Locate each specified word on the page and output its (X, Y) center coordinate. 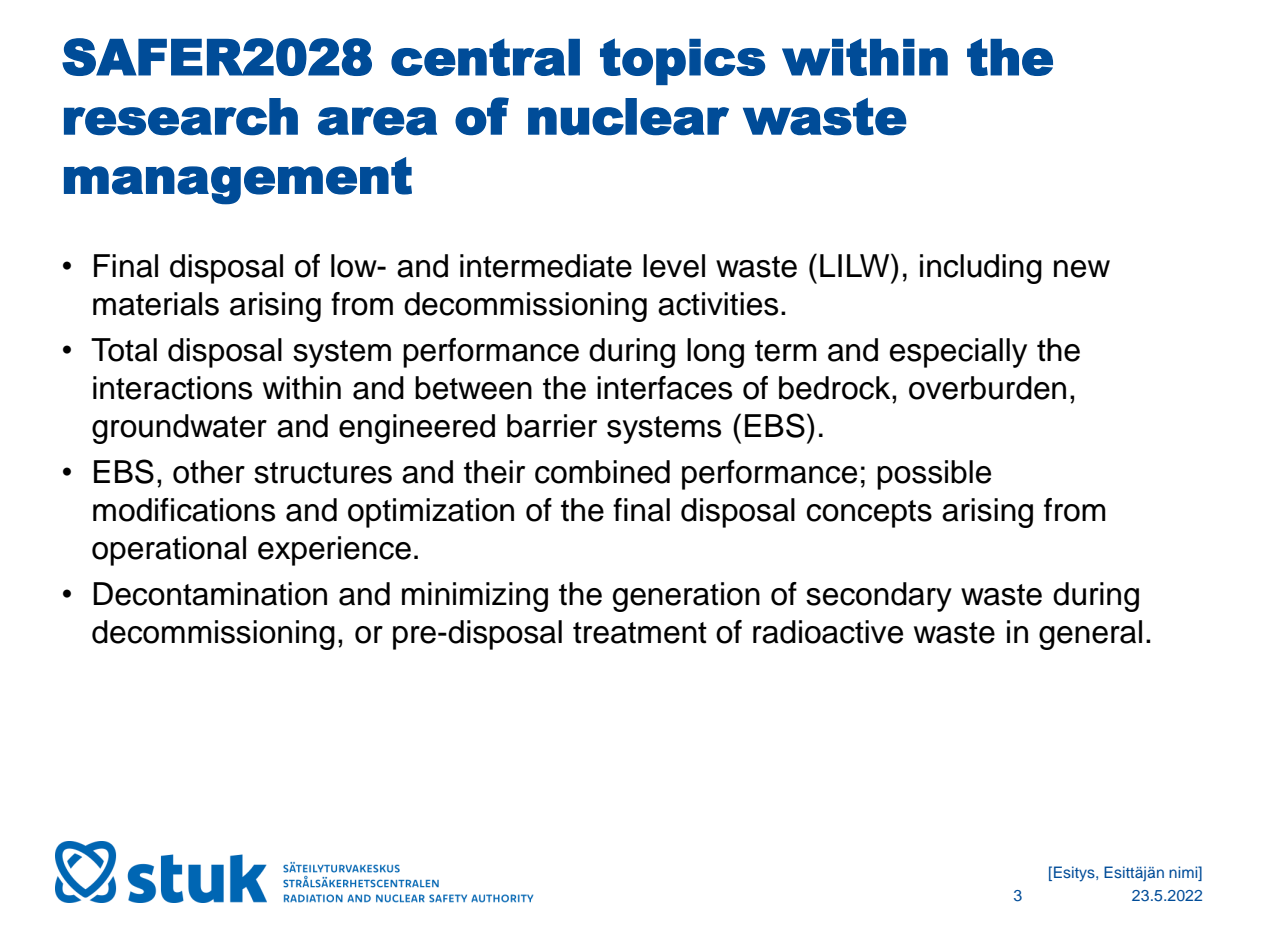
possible (934, 475)
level (674, 266)
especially (958, 353)
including (981, 269)
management (238, 181)
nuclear (628, 117)
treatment (640, 633)
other (209, 472)
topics (682, 61)
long (715, 353)
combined (602, 472)
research (181, 117)
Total (124, 350)
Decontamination (210, 594)
